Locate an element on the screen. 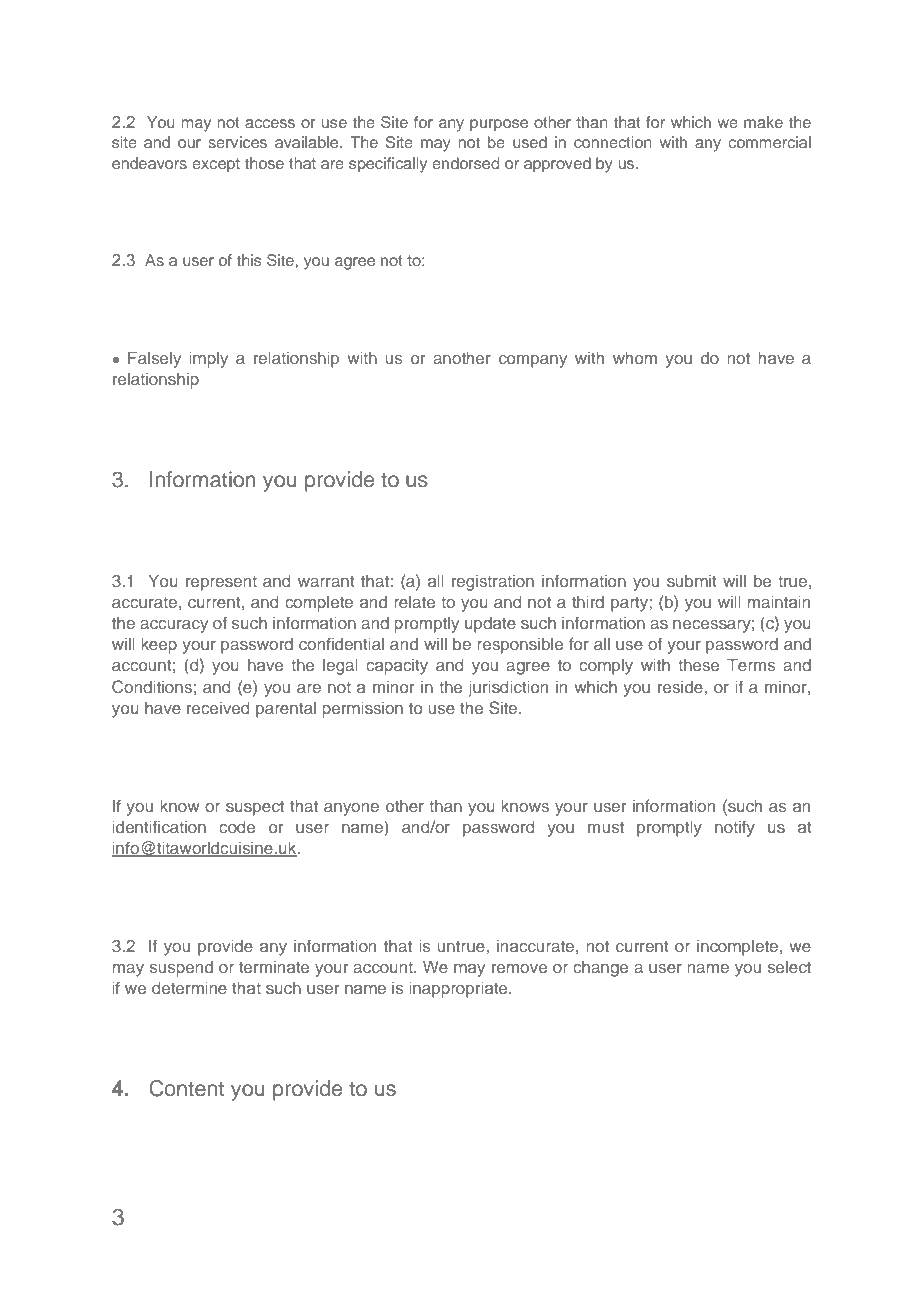 Image resolution: width=924 pixels, height=1308 pixels. imply is located at coordinates (209, 360).
